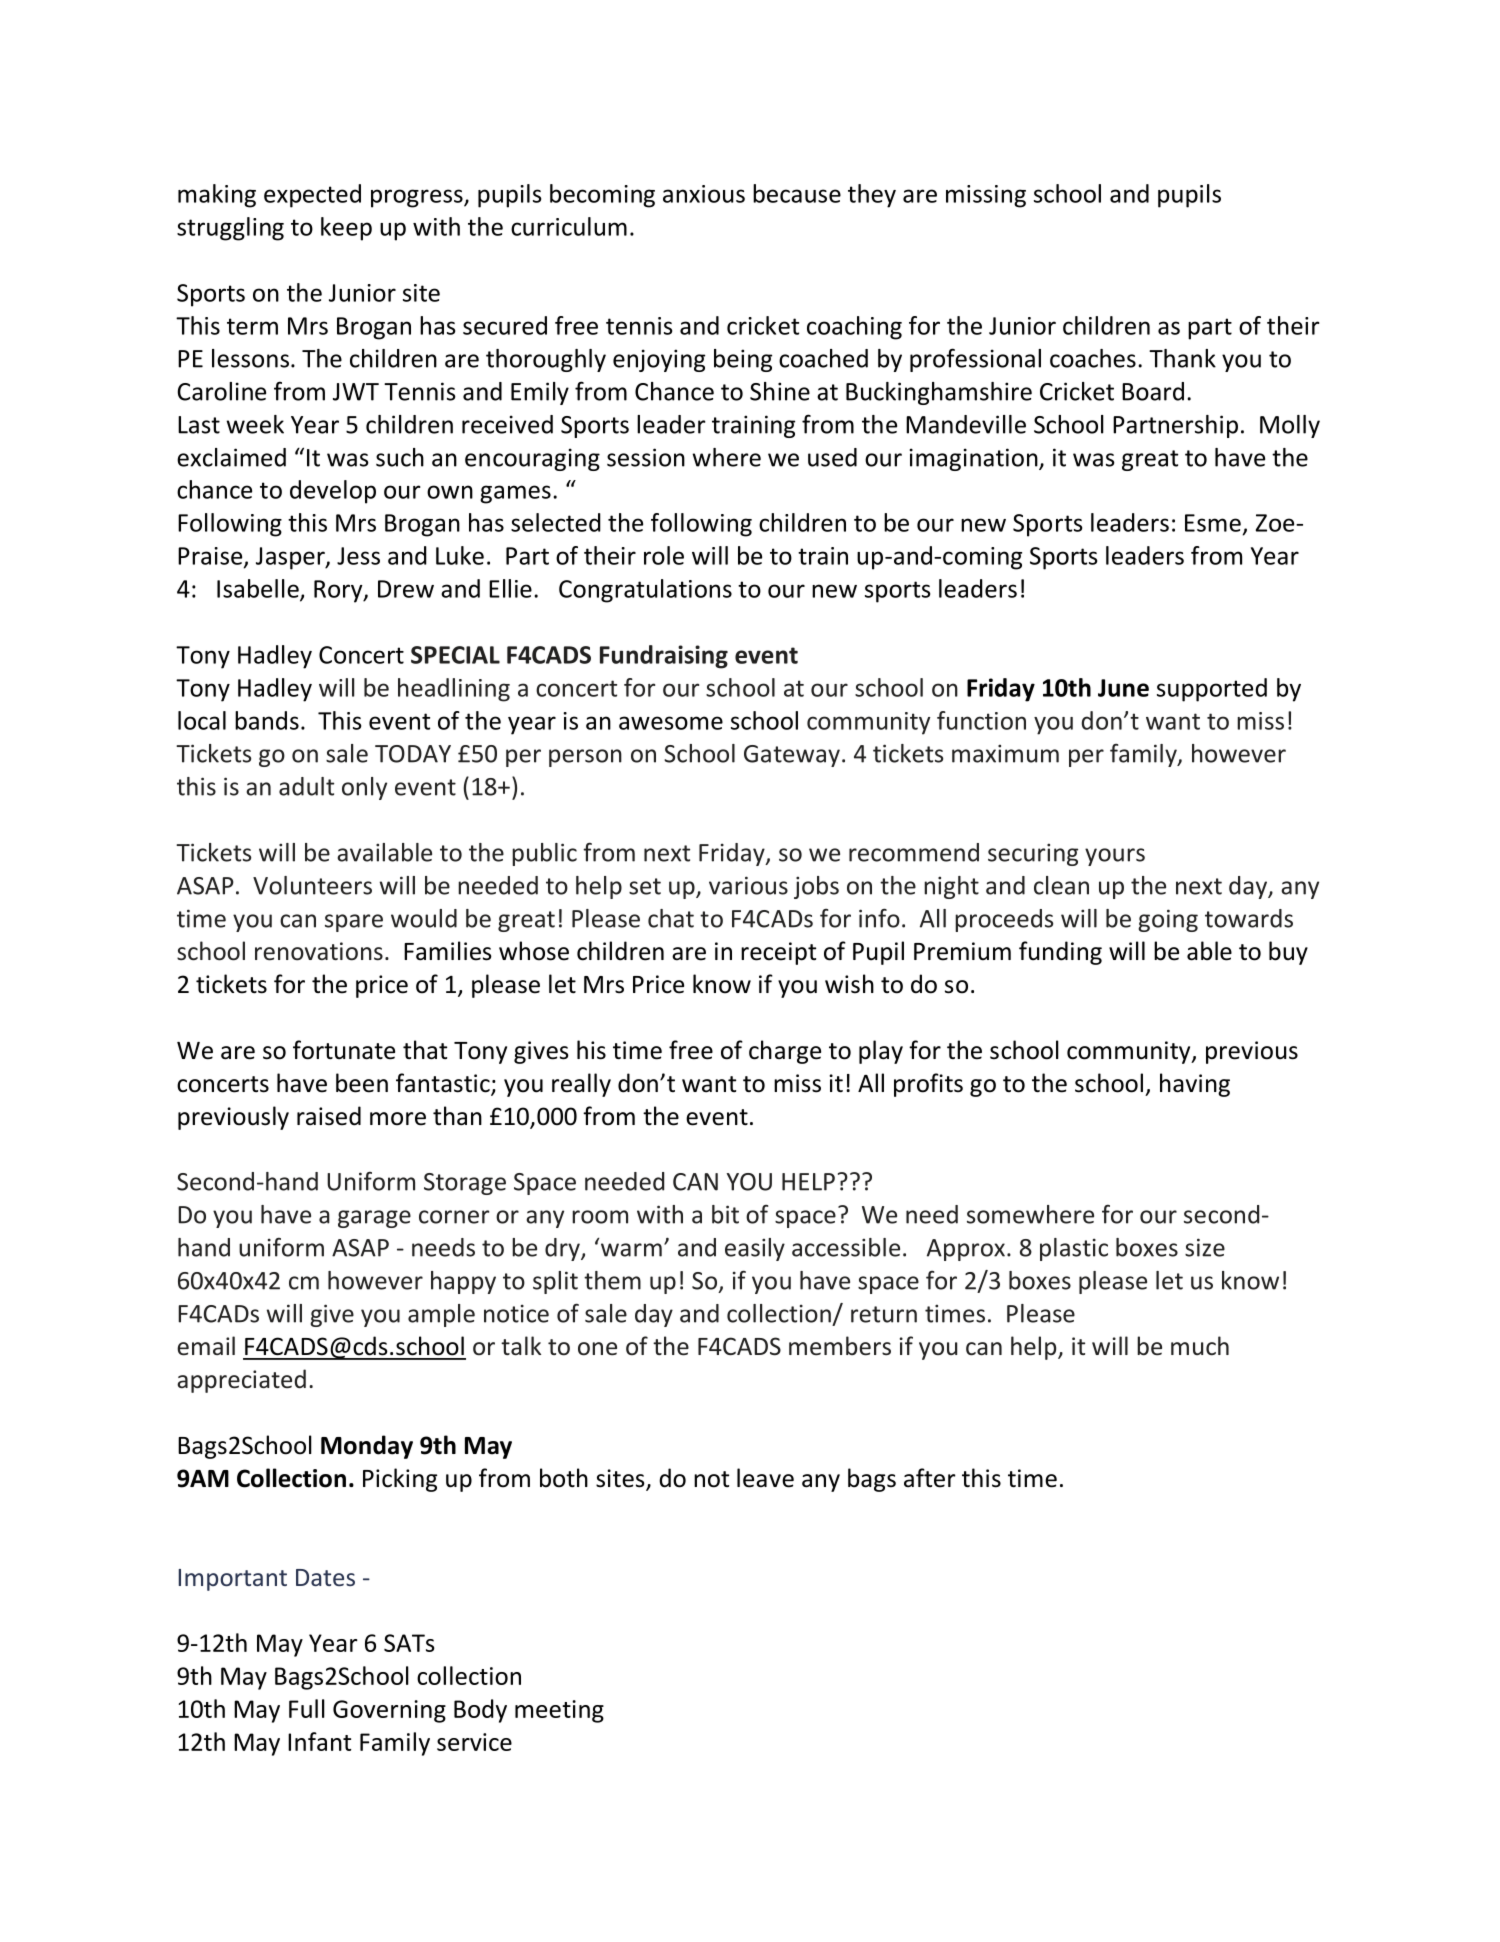 The image size is (1500, 1942). Describe the element at coordinates (725, 1214) in the screenshot. I see `bit` at that location.
